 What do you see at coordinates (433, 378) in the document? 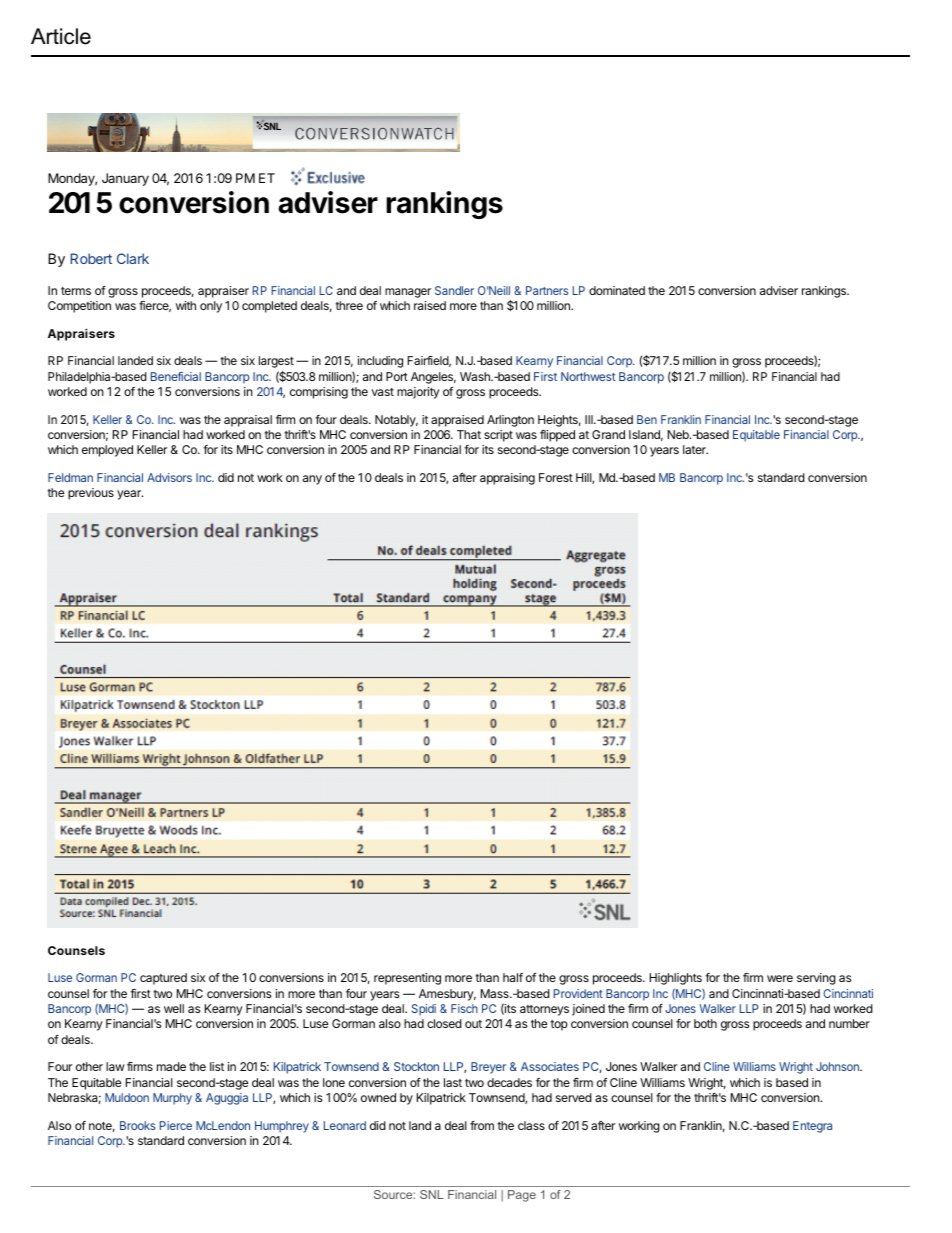
I see `Angeles` at bounding box center [433, 378].
